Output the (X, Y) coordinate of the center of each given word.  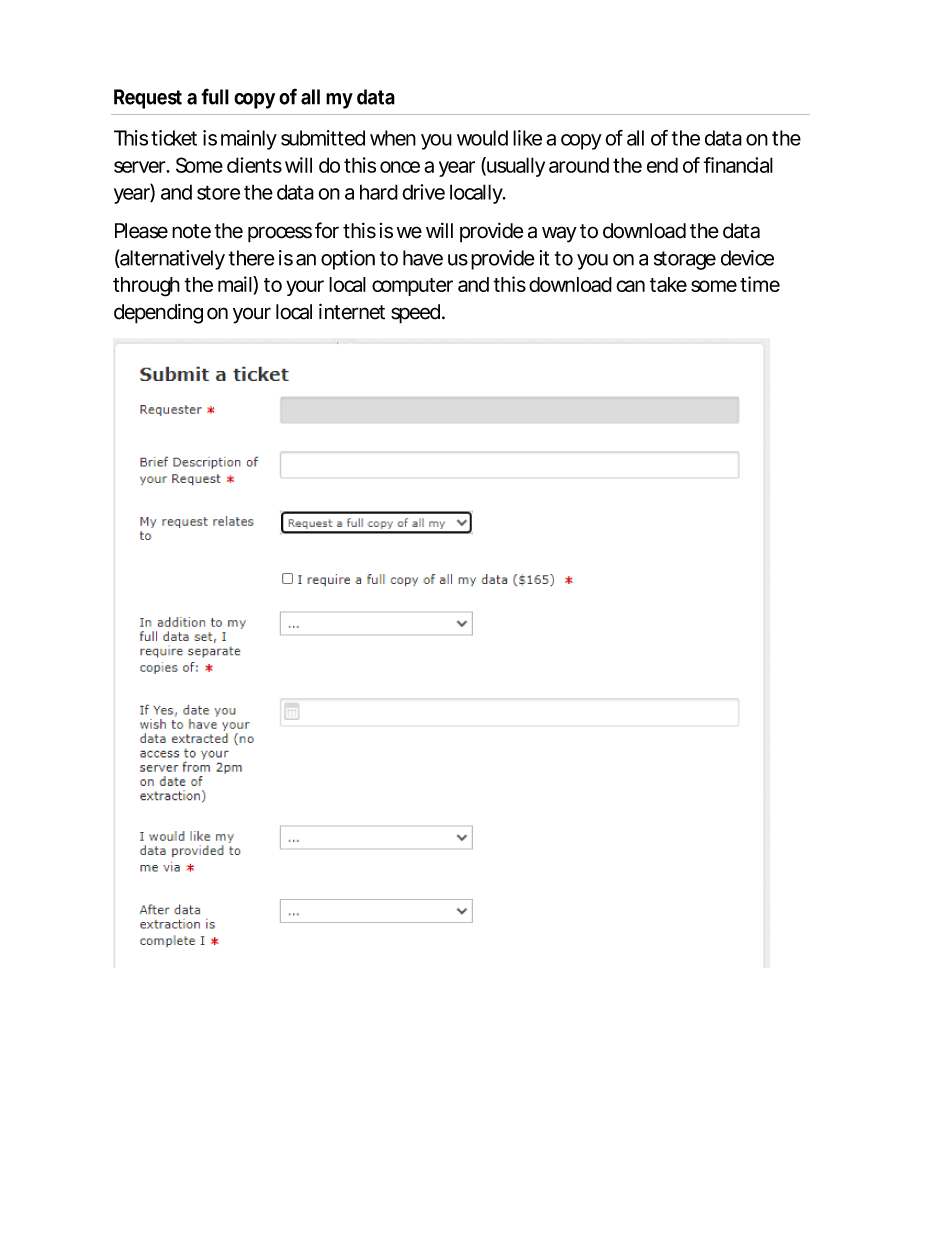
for (327, 230)
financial (738, 165)
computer (412, 287)
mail (235, 284)
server (140, 167)
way (559, 234)
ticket (174, 138)
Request (148, 99)
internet (352, 311)
